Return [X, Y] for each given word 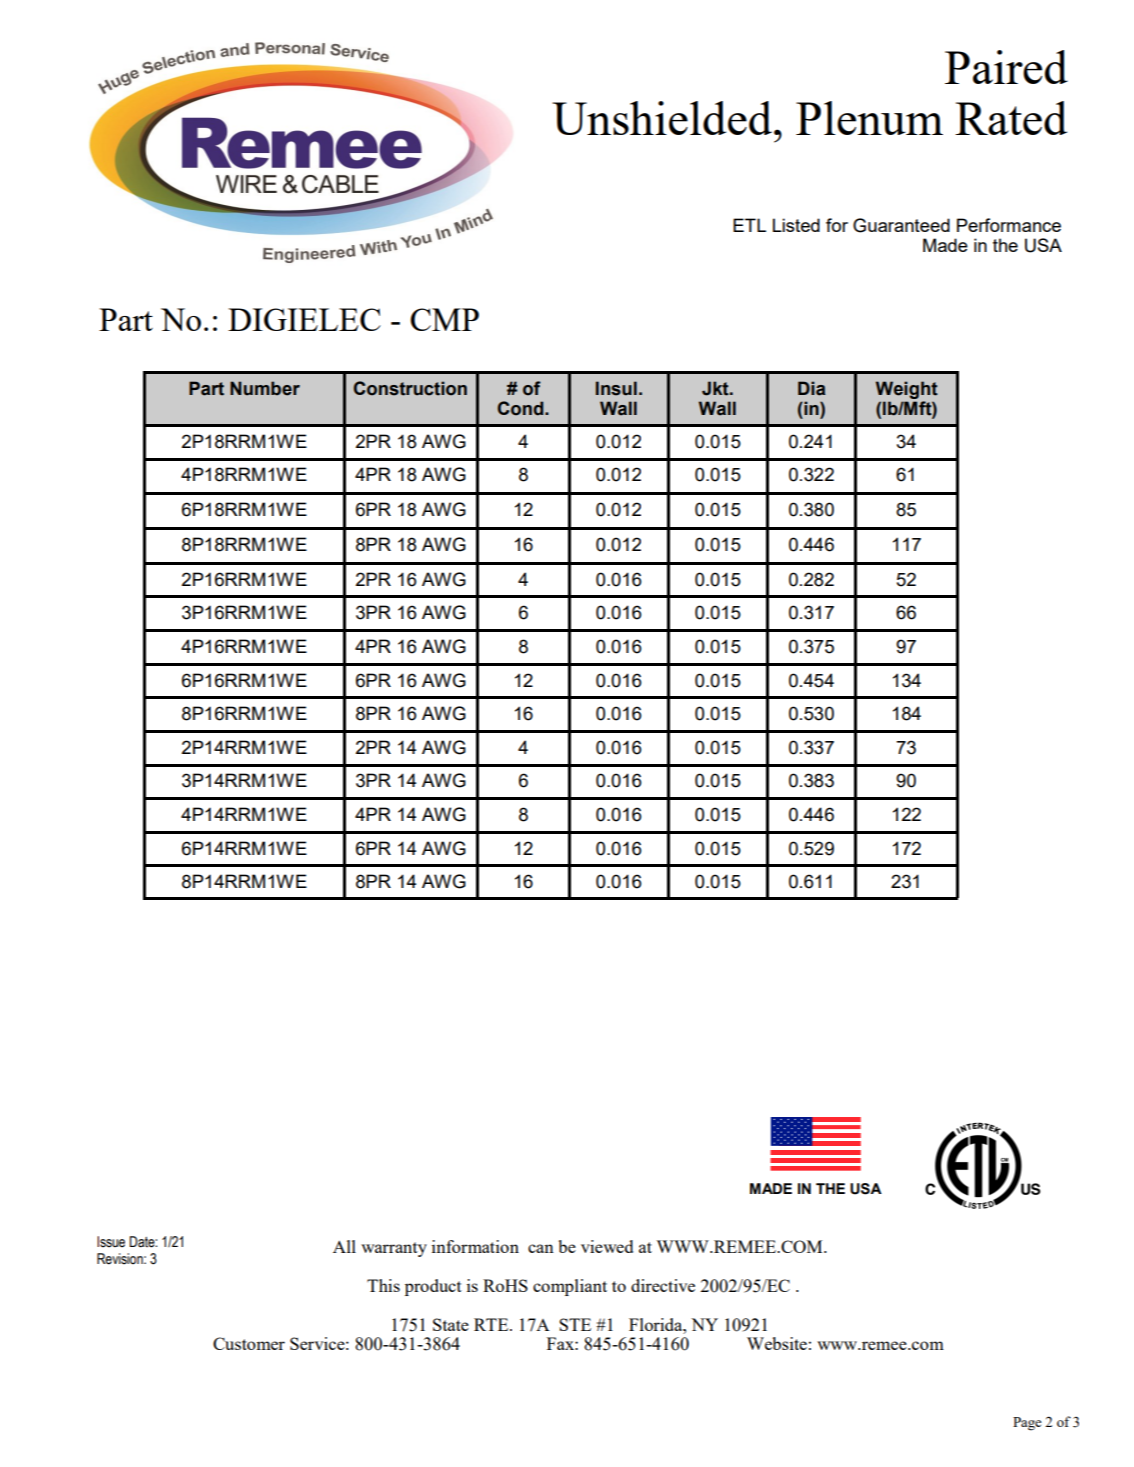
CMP [444, 319]
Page [1027, 1424]
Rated [1011, 118]
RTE [492, 1324]
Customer [249, 1343]
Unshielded [663, 118]
